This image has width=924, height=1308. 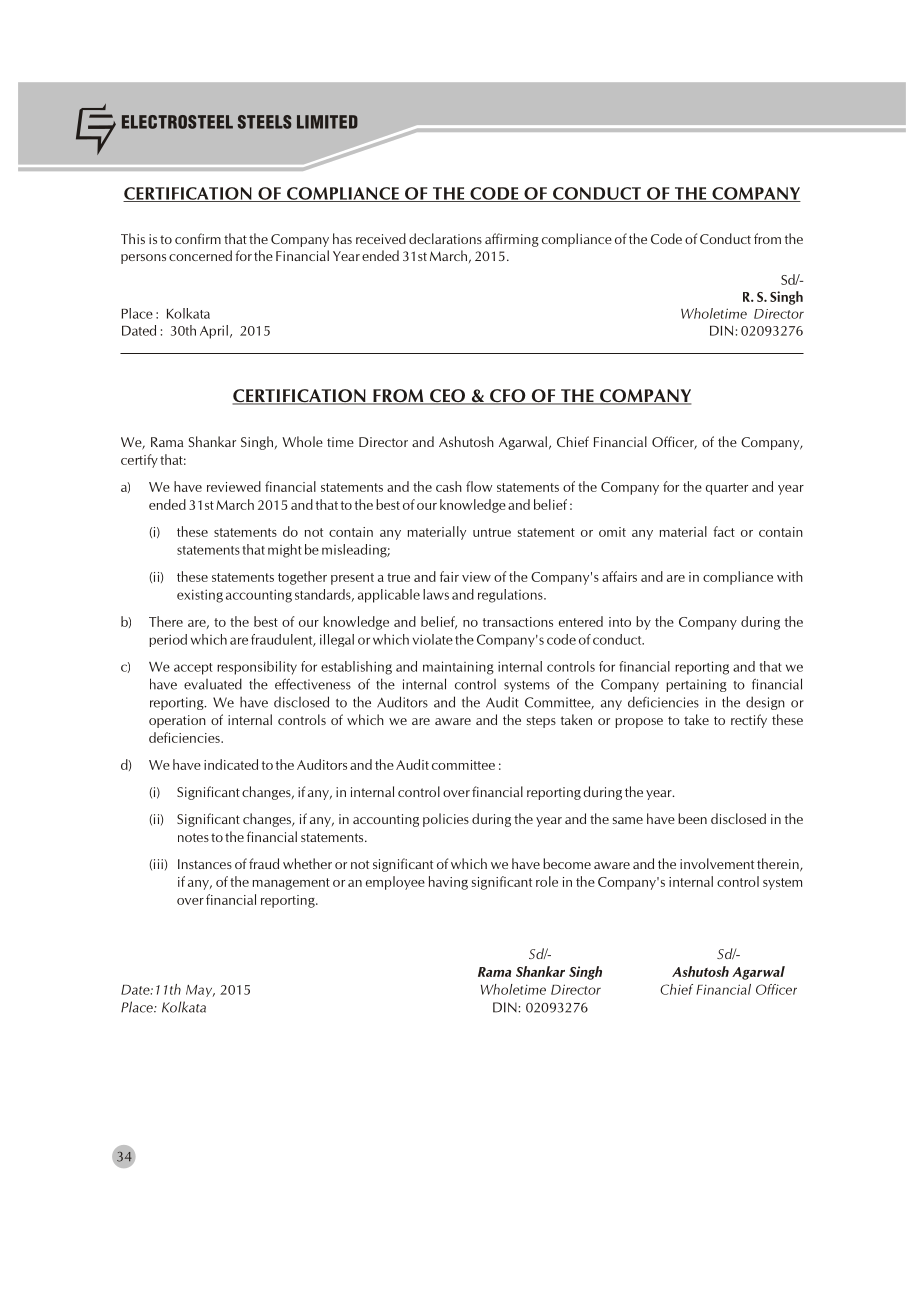 I want to click on policies, so click(x=446, y=820).
